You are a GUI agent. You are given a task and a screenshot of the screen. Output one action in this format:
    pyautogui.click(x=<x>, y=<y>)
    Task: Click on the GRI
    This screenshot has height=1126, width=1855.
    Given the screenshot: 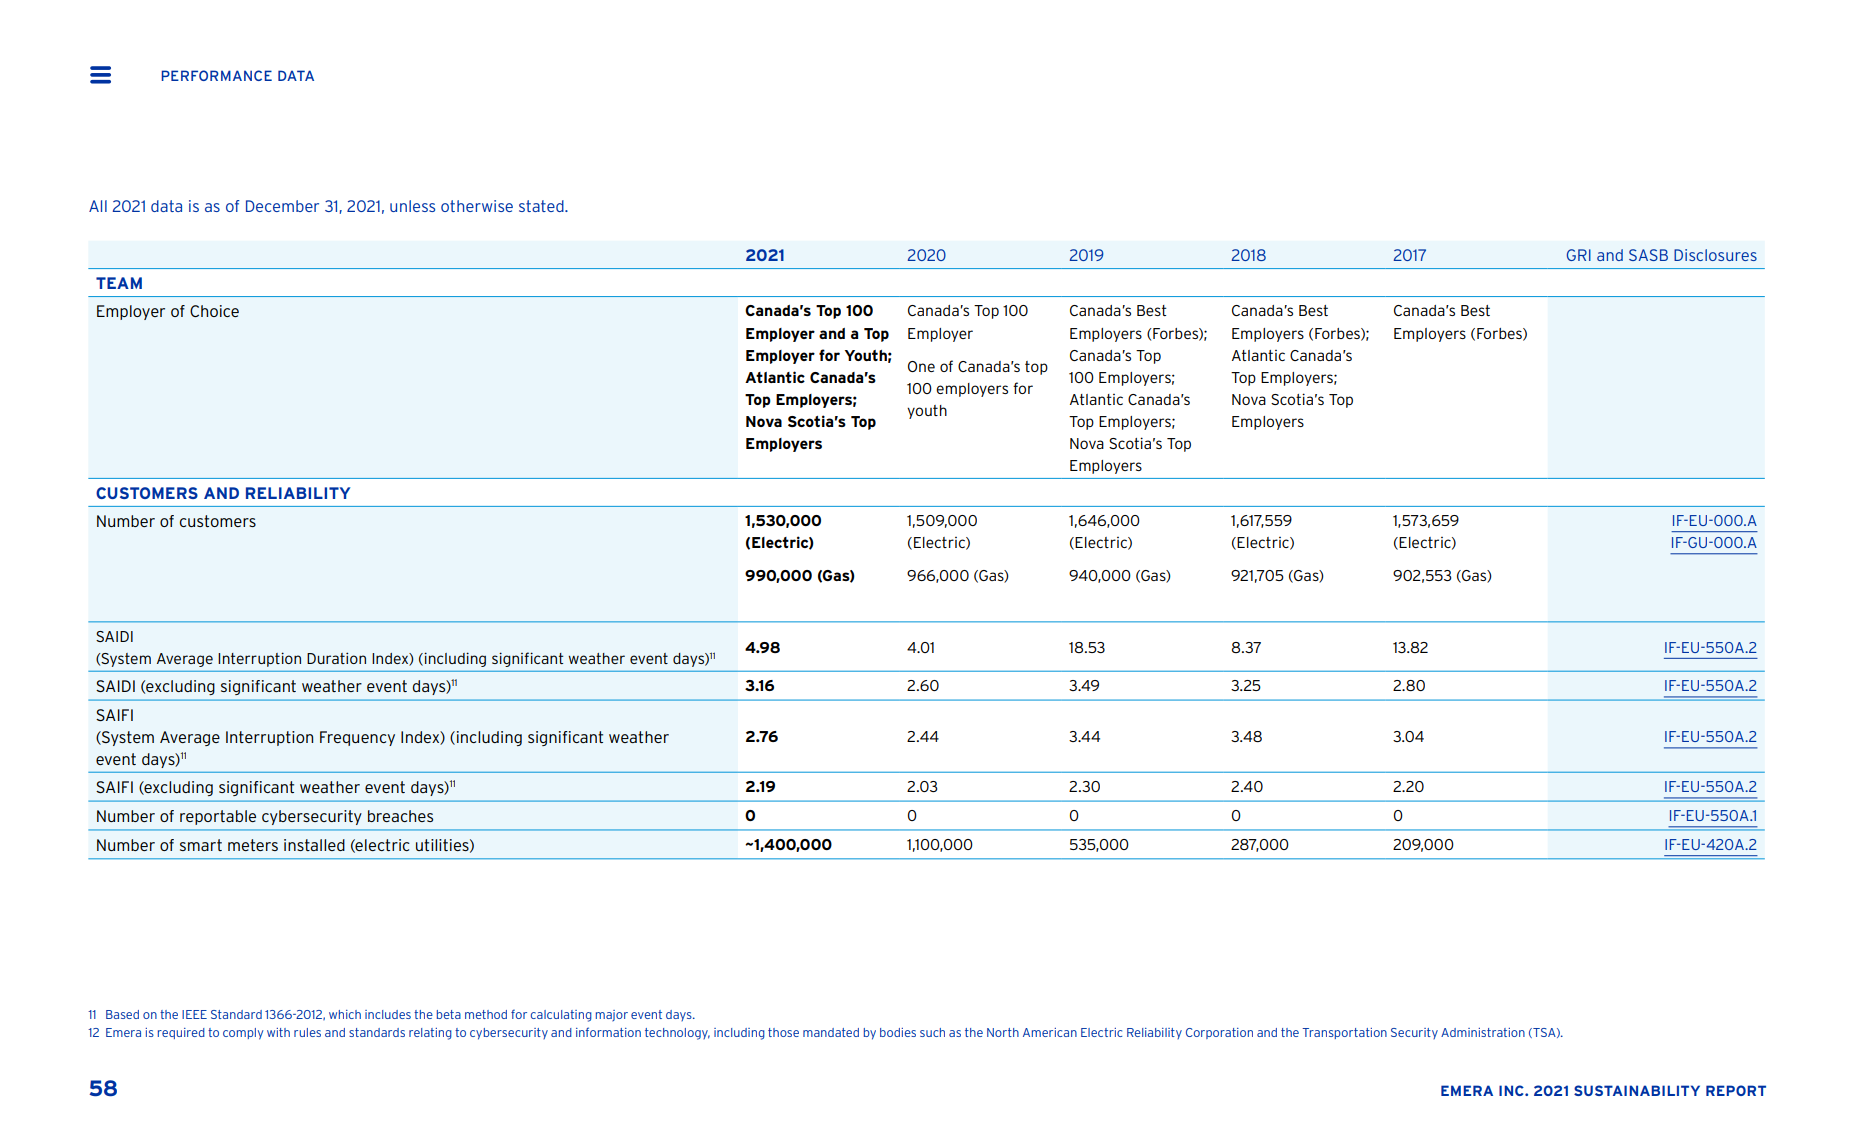 What is the action you would take?
    pyautogui.click(x=1579, y=255)
